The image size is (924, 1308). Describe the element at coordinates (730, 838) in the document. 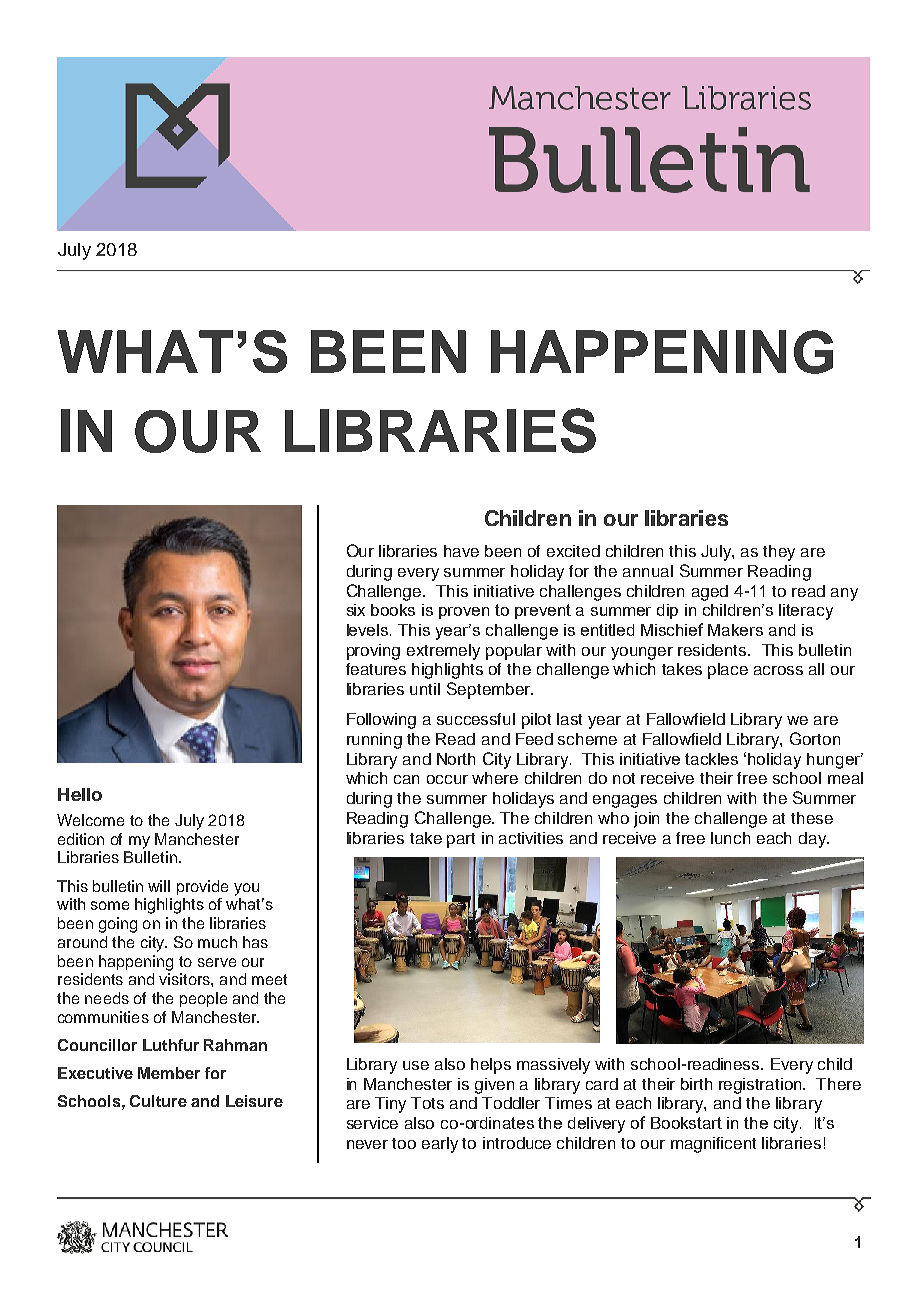

I see `lunch` at that location.
